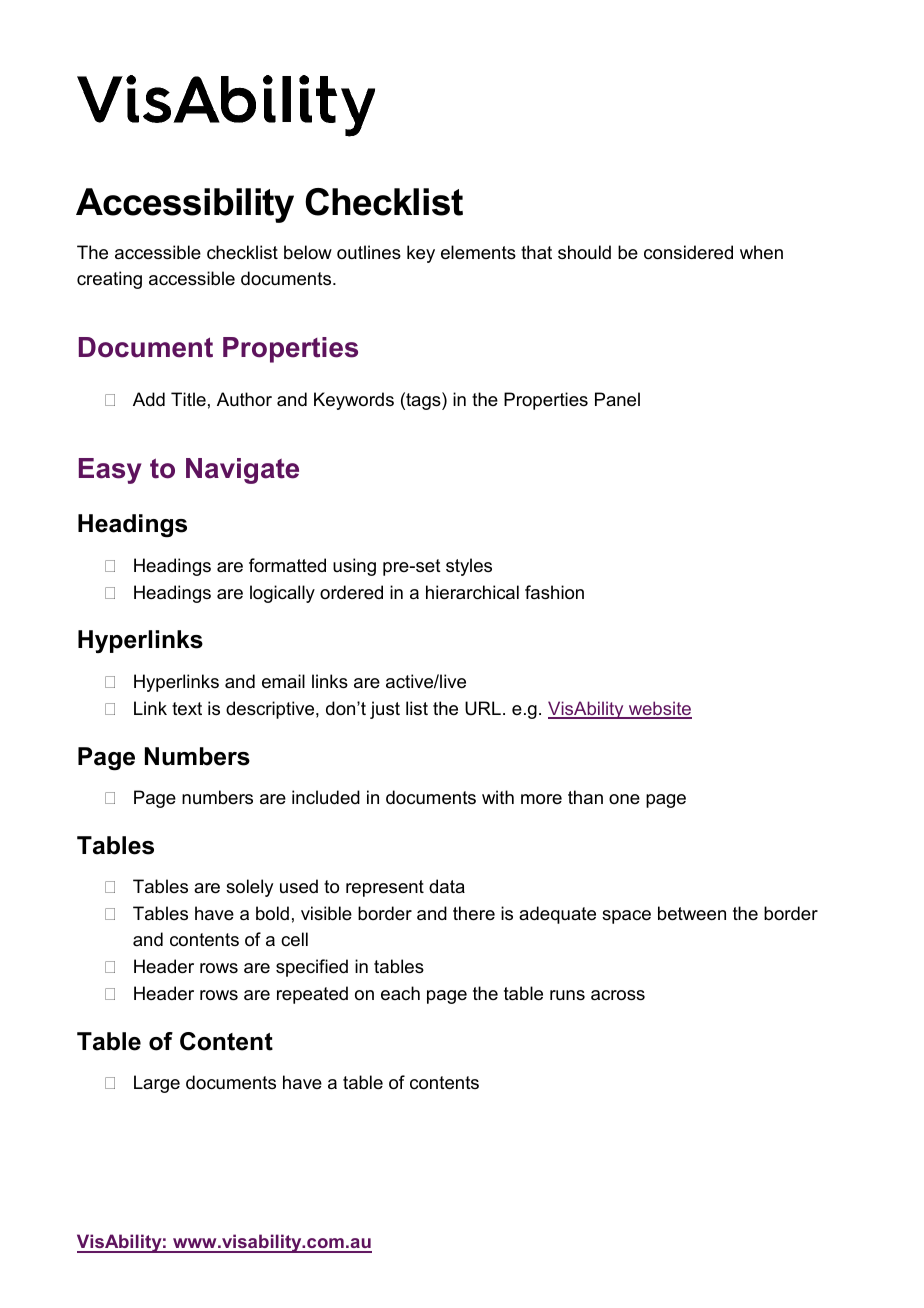 The width and height of the screenshot is (924, 1308). I want to click on Accessibility, so click(185, 205).
